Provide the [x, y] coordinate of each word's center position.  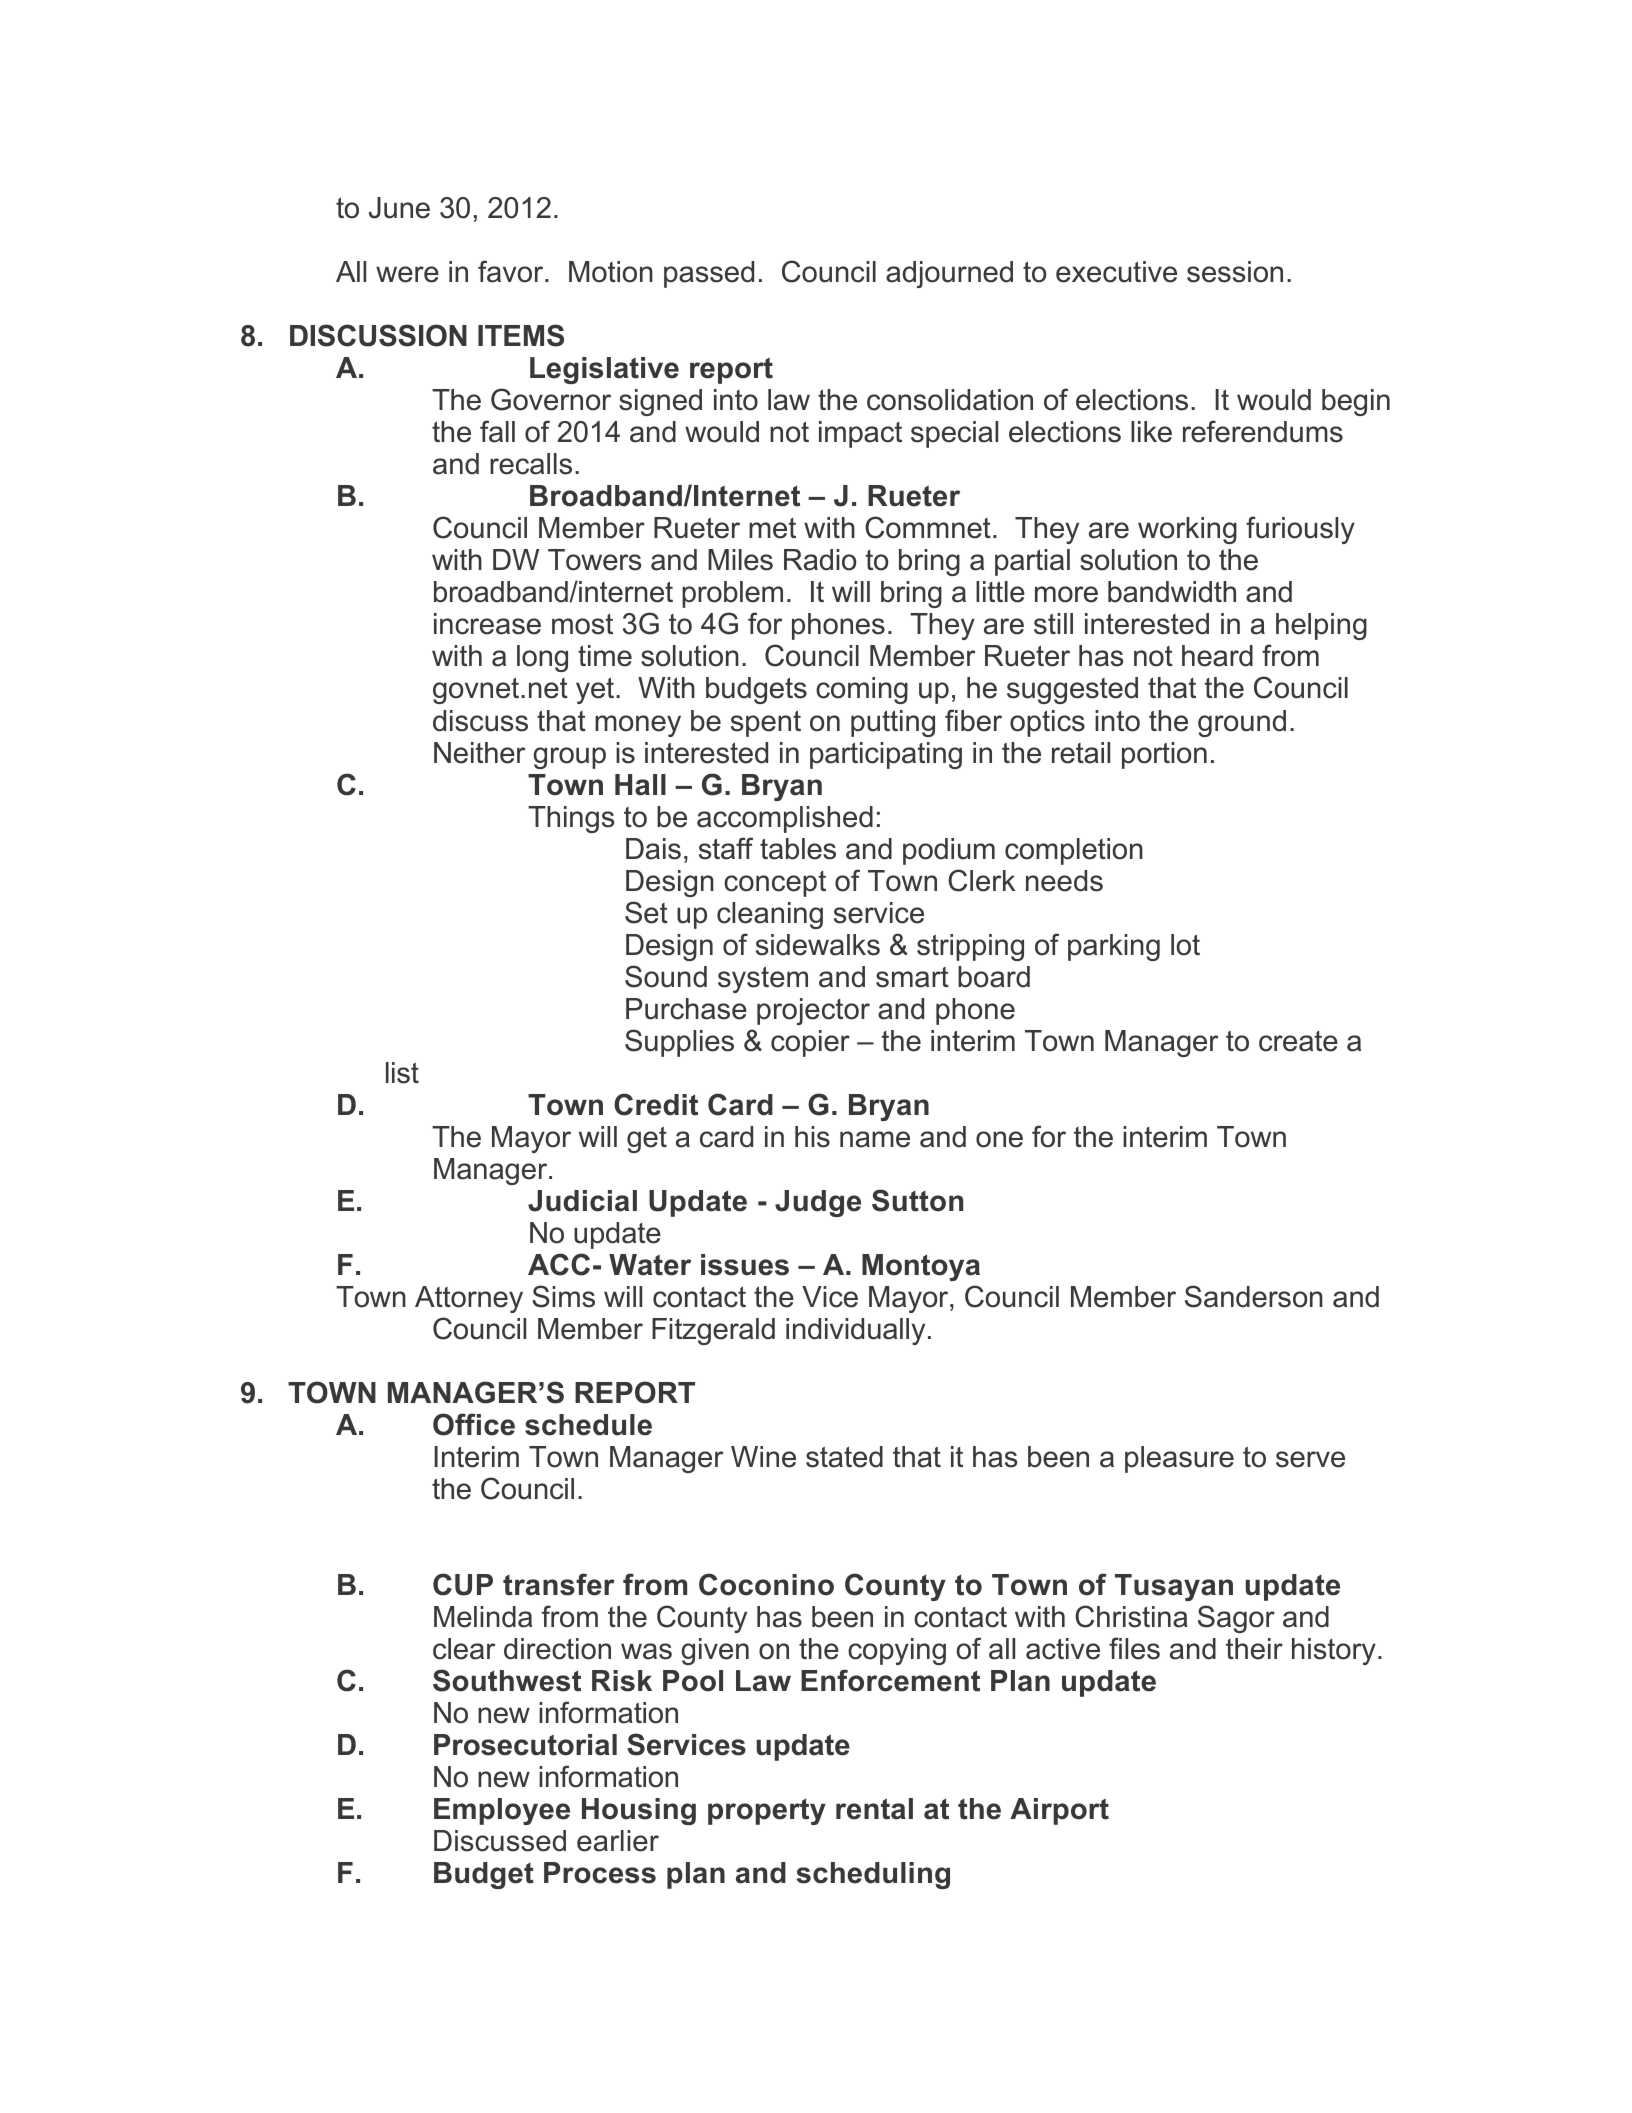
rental [874, 1809]
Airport [1059, 1811]
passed [709, 274]
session [1235, 272]
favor [512, 271]
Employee [502, 1811]
